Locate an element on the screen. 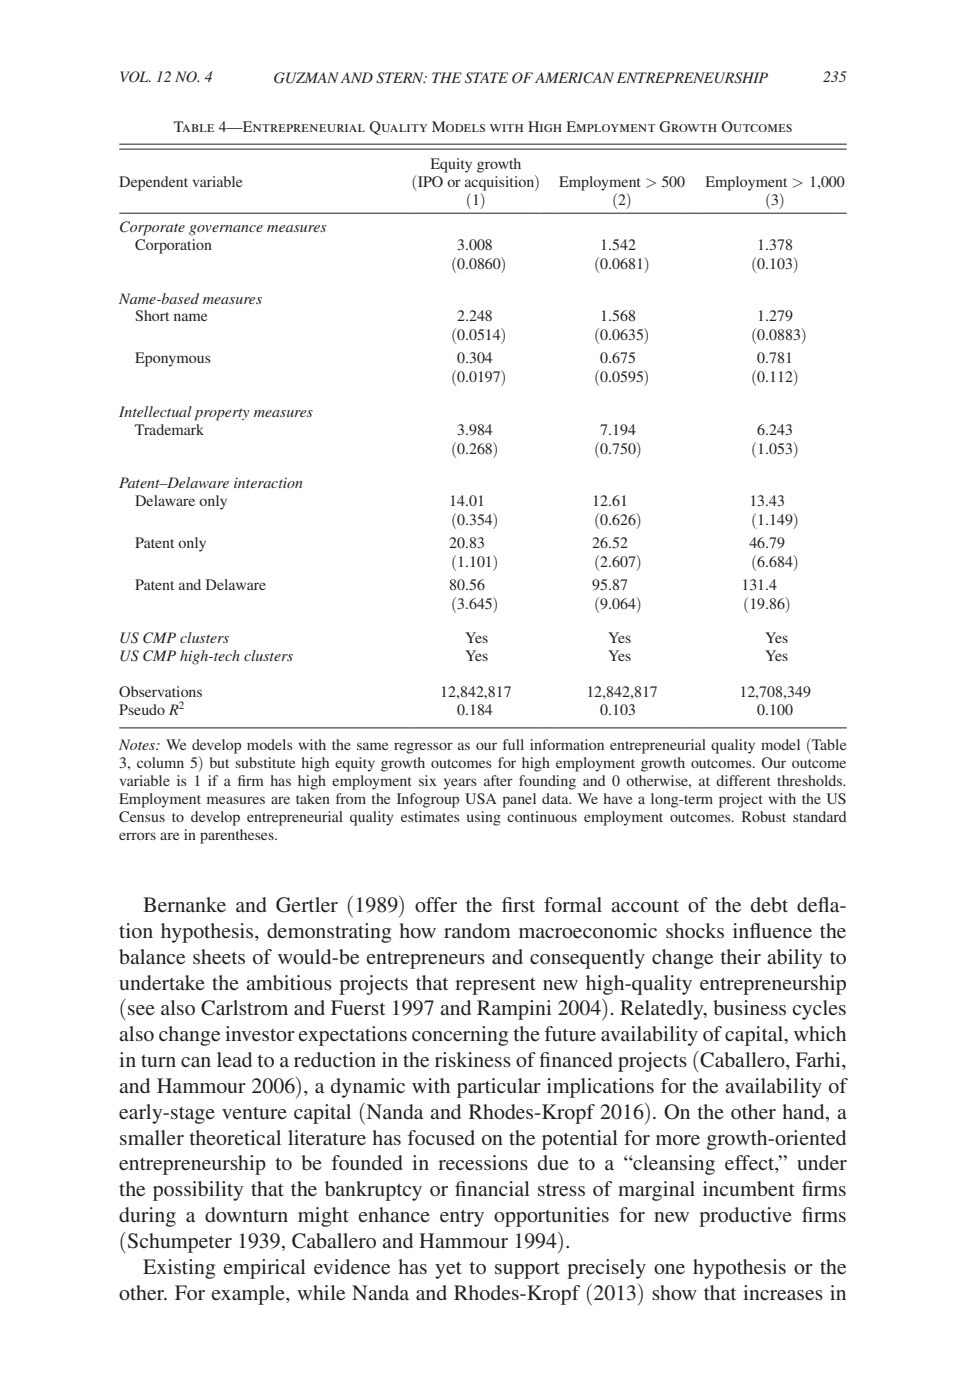 This screenshot has height=1395, width=966. AMERICAN is located at coordinates (574, 78).
